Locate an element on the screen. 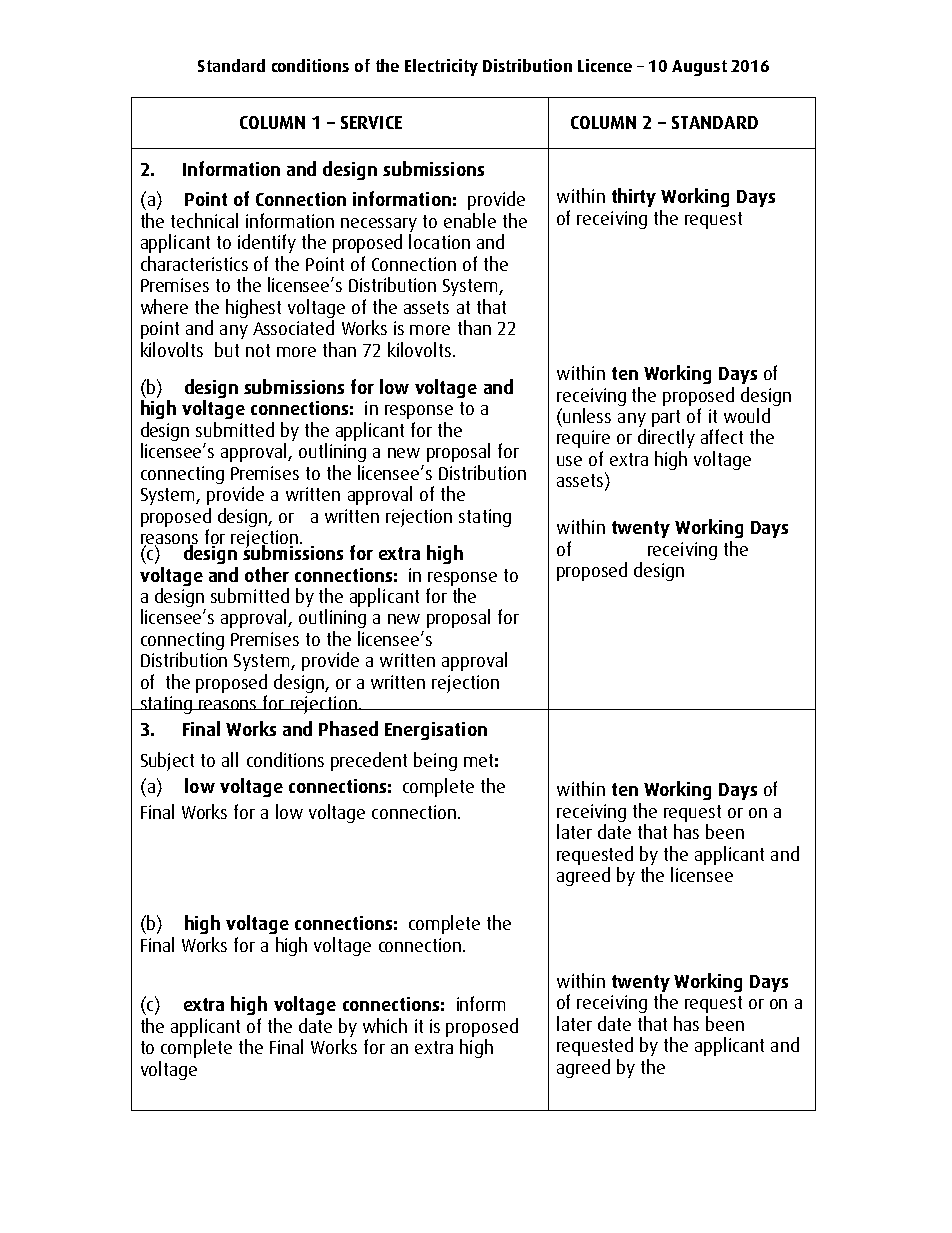  thirty is located at coordinates (634, 197).
